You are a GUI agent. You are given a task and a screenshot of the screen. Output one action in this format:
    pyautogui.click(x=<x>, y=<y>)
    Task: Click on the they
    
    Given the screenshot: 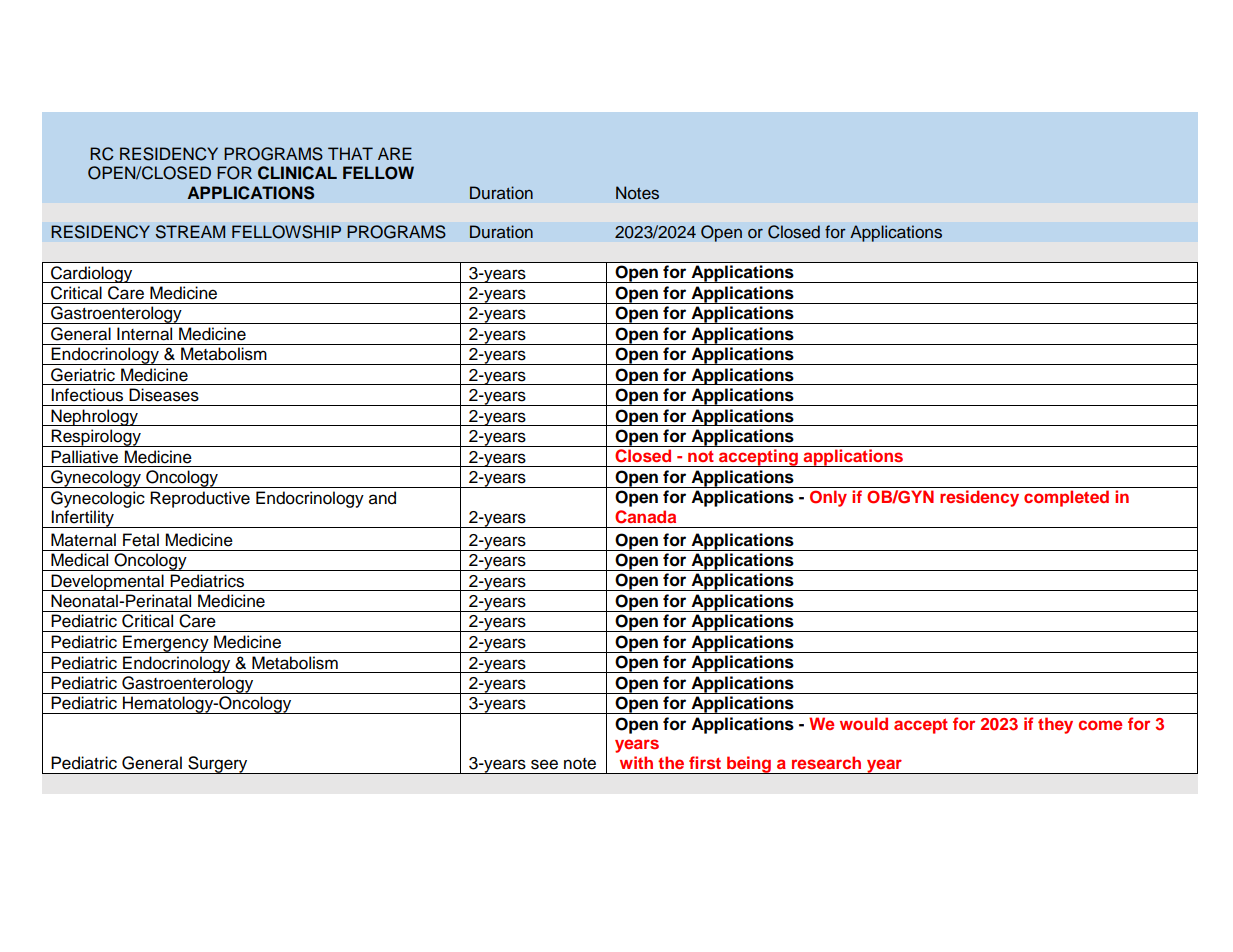 What is the action you would take?
    pyautogui.click(x=1055, y=725)
